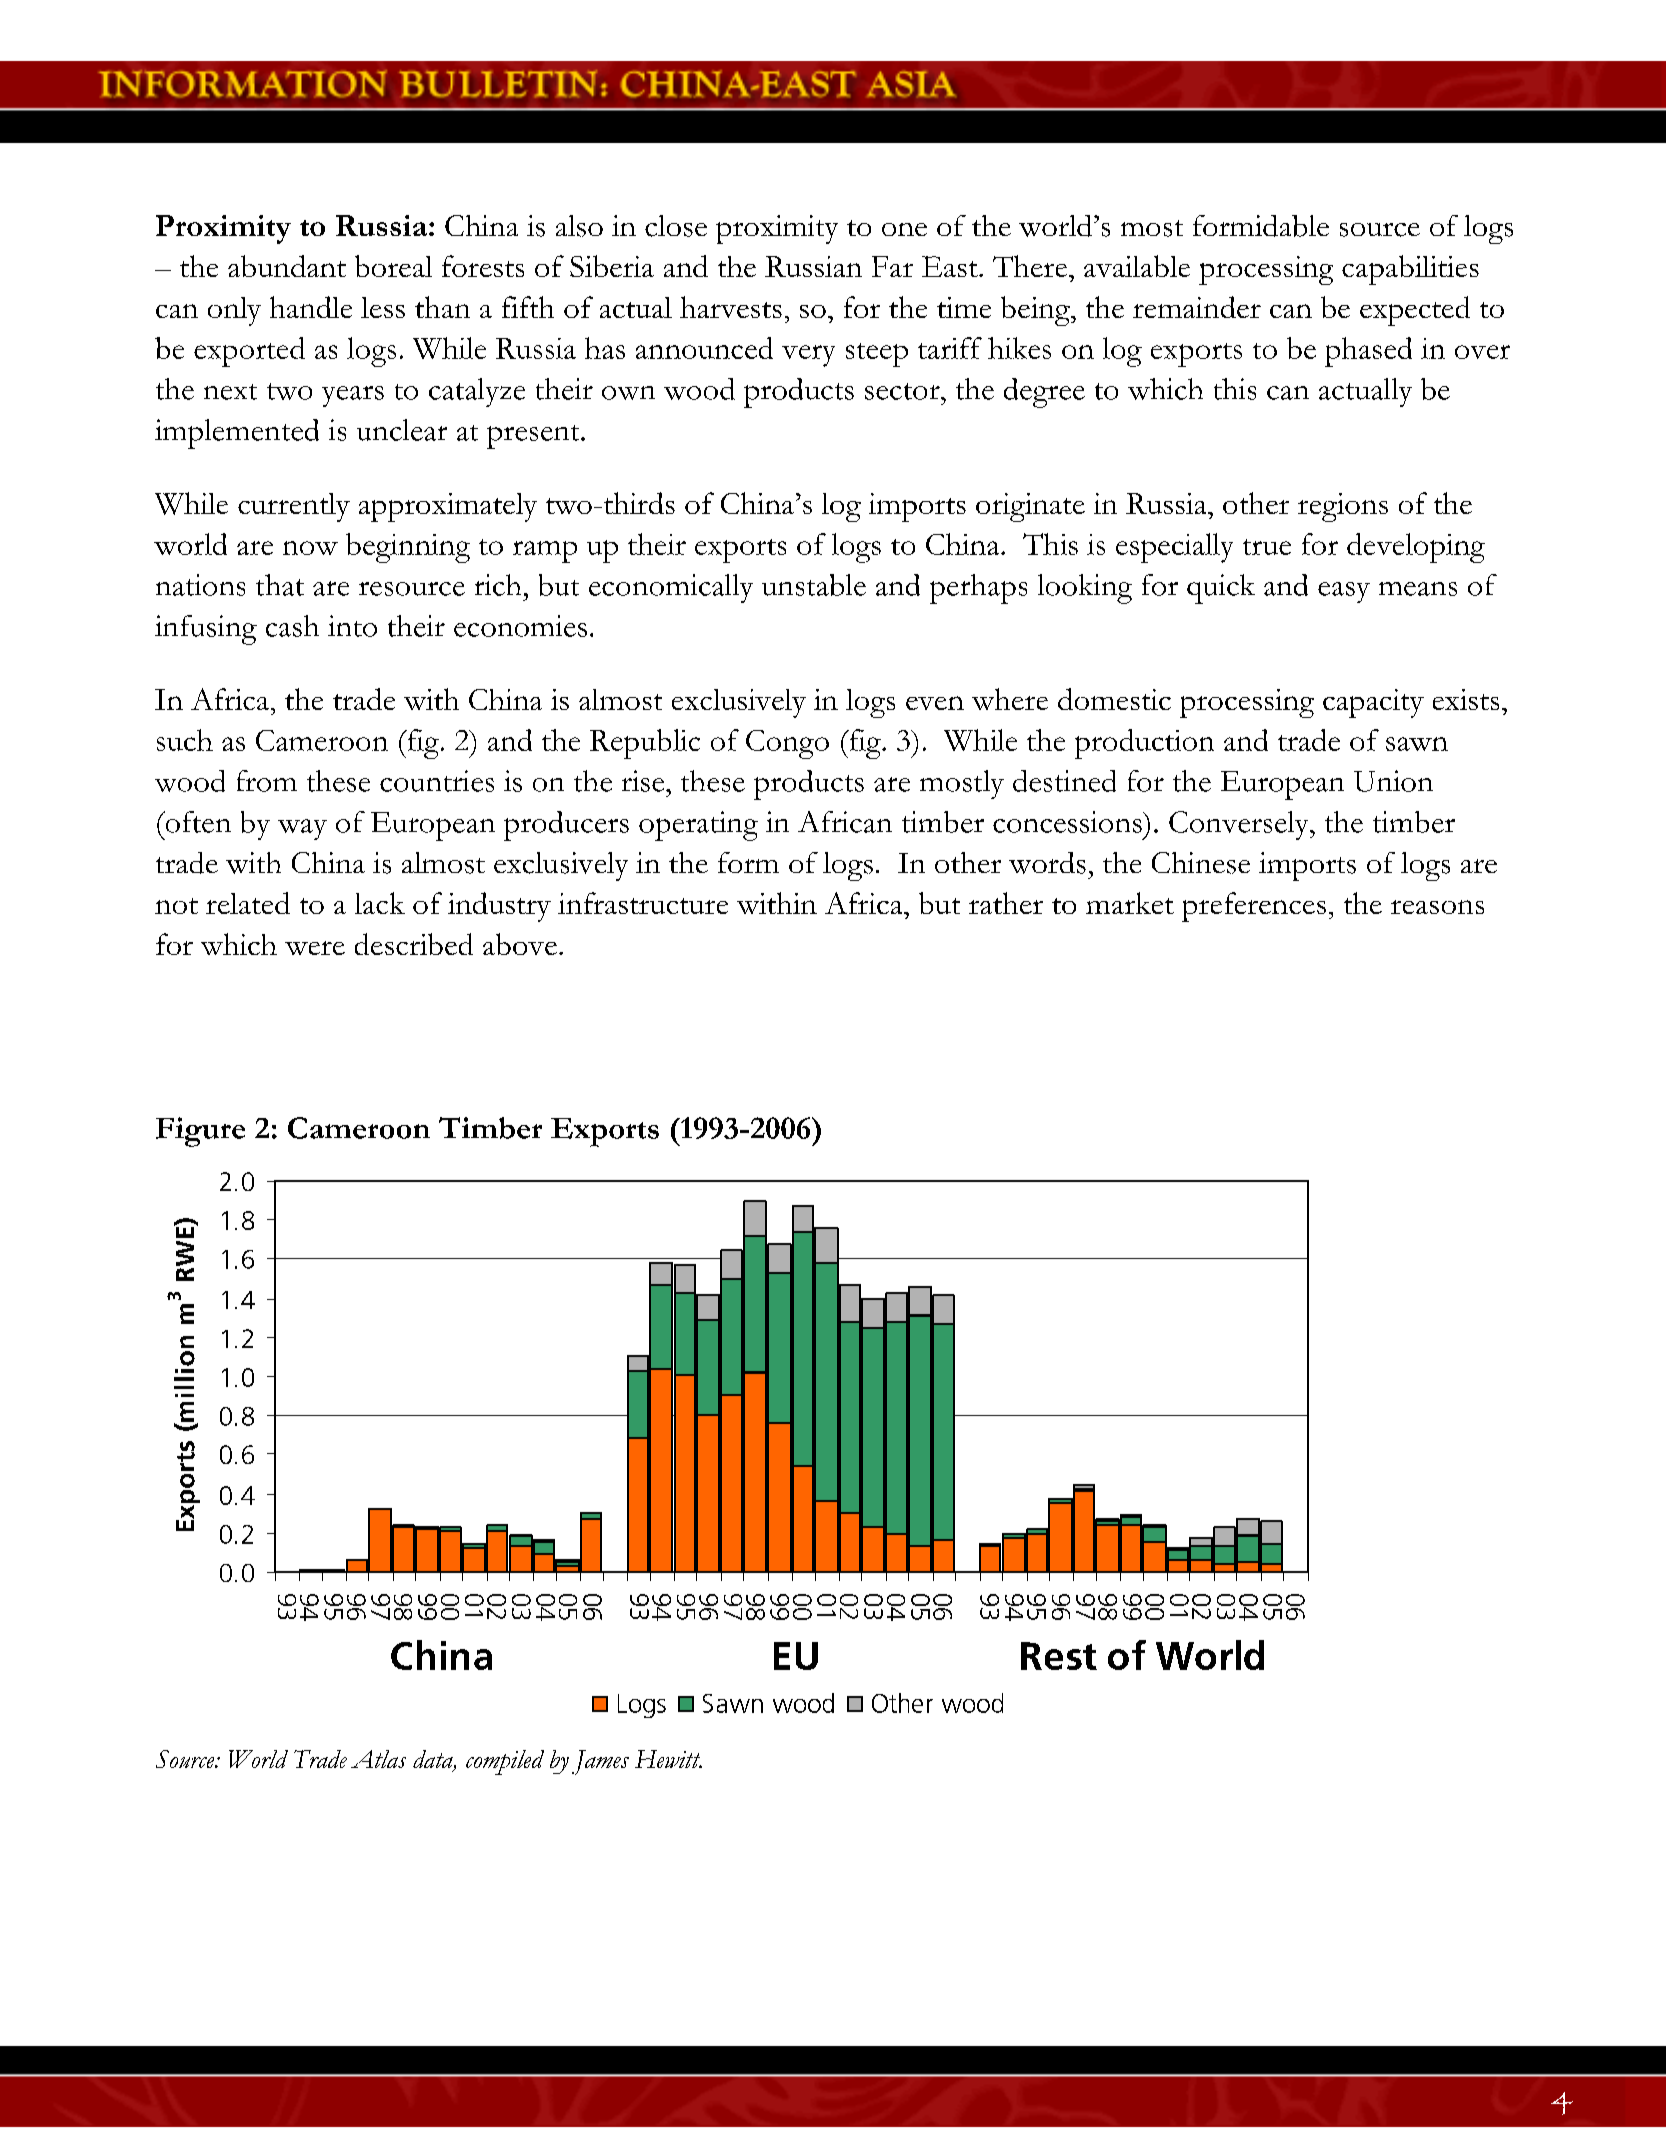 Image resolution: width=1666 pixels, height=2156 pixels. What do you see at coordinates (1410, 270) in the image?
I see `capabilities` at bounding box center [1410, 270].
